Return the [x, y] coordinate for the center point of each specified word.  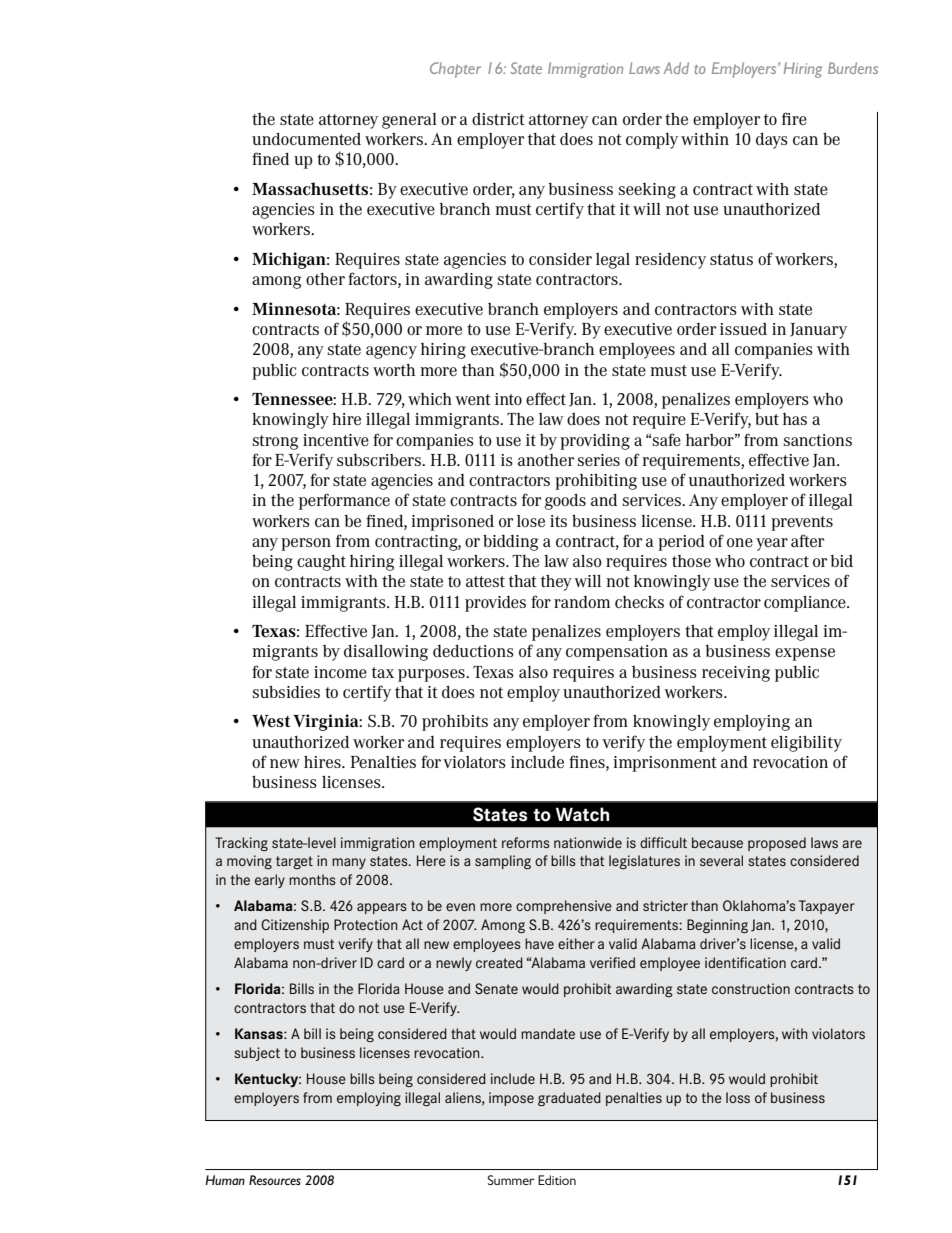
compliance [806, 604]
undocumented [306, 139]
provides [495, 604]
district [498, 119]
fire [794, 118]
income [340, 672]
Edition [557, 1180]
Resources [275, 1180]
